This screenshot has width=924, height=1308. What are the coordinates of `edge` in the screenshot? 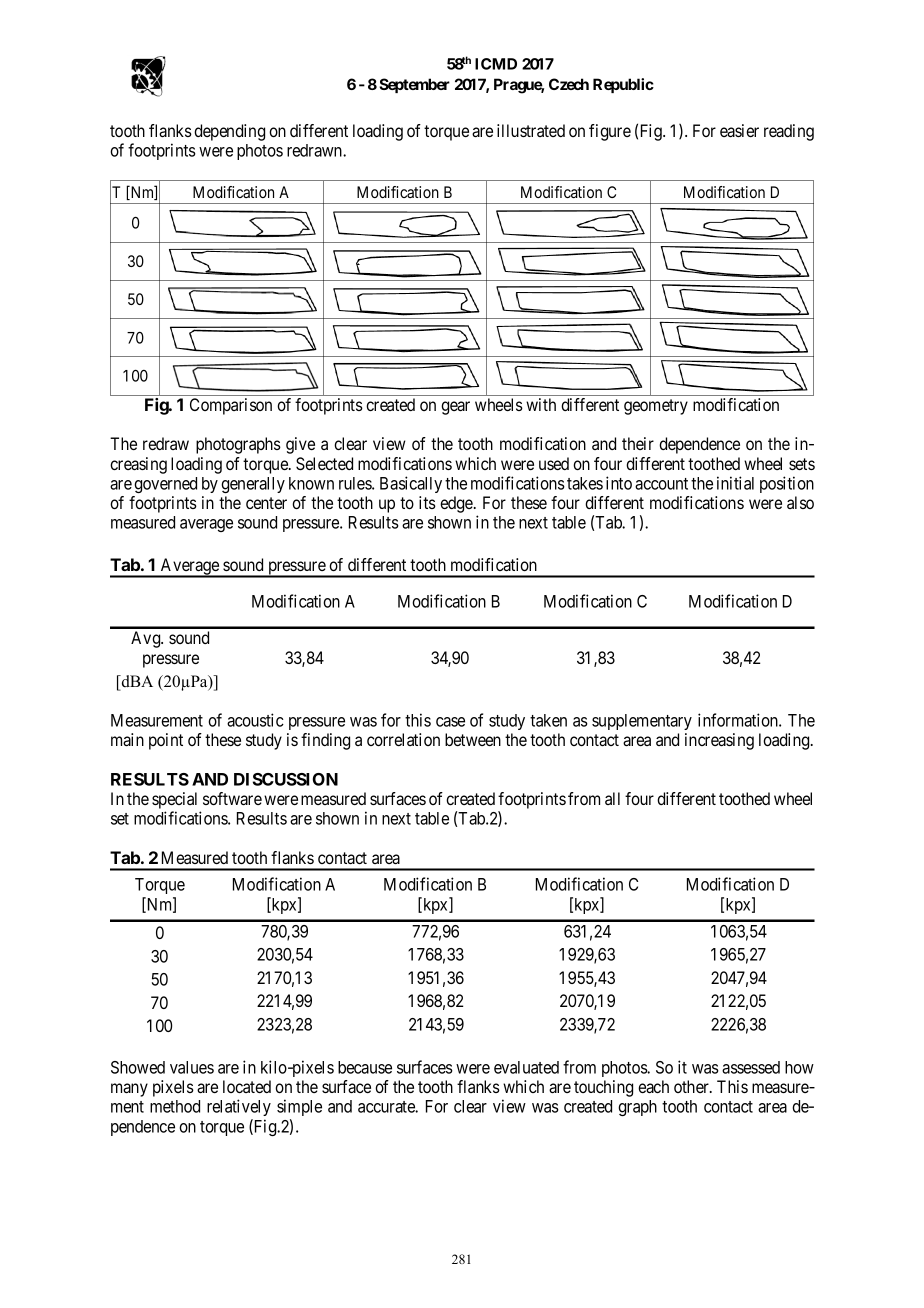 It's located at (457, 504).
